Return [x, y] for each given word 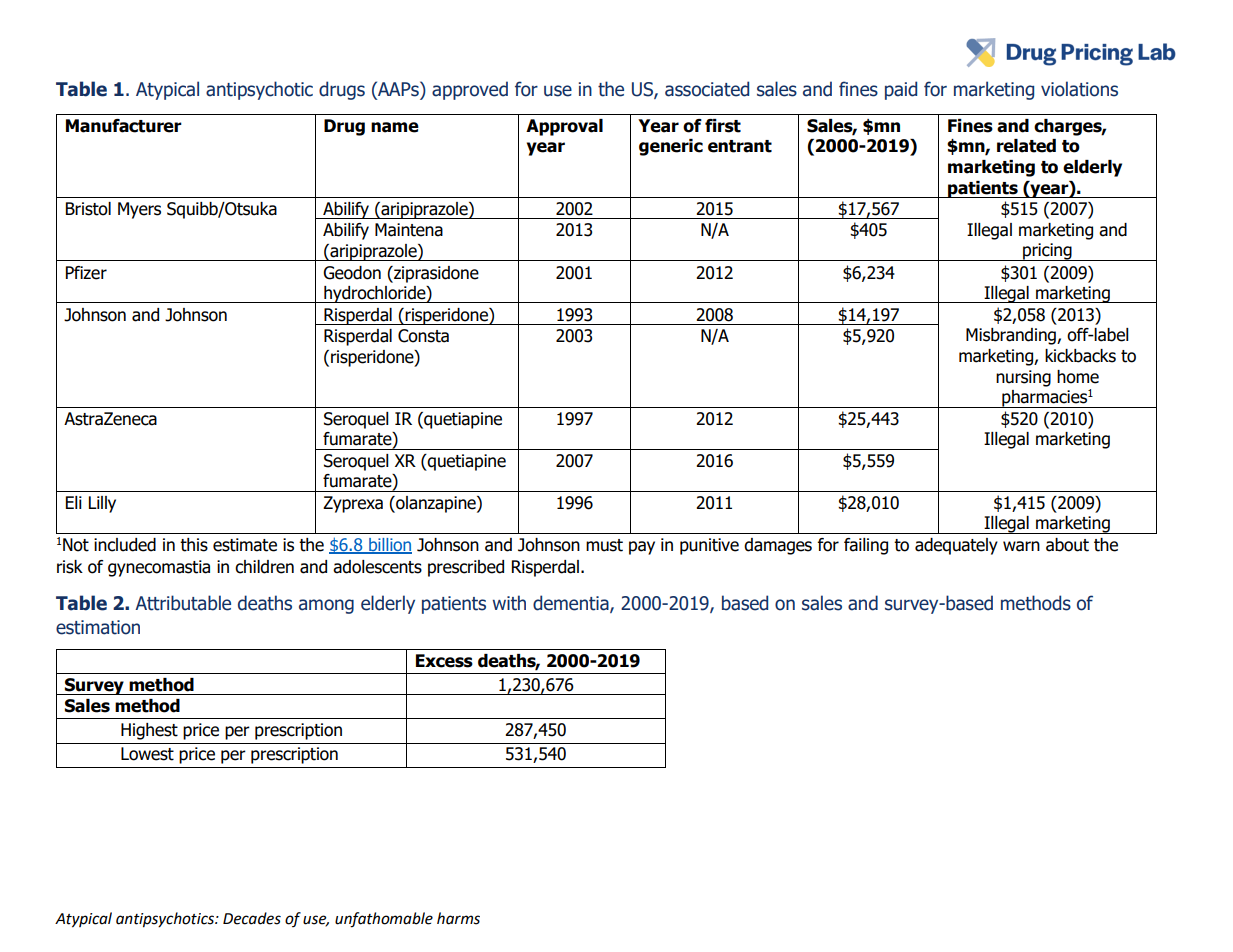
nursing [1023, 378]
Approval [564, 127]
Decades [252, 918]
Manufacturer [124, 126]
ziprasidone [435, 274]
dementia [572, 603]
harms [458, 918]
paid [901, 90]
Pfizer [86, 273]
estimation [98, 627]
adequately [956, 546]
